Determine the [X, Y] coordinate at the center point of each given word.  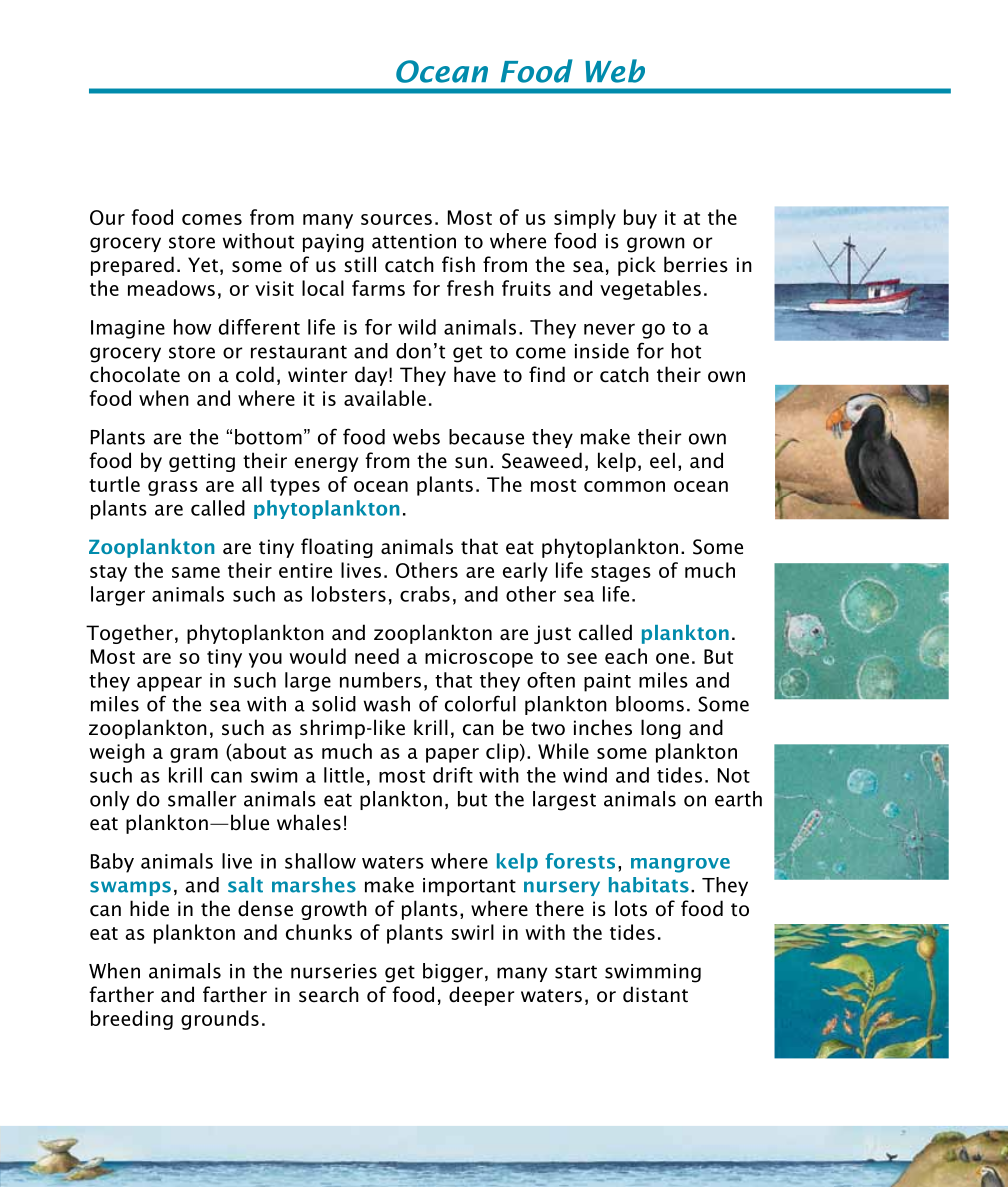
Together [129, 634]
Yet [203, 265]
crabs [425, 594]
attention [414, 241]
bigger [453, 973]
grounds [220, 1020]
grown [656, 245]
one [672, 658]
